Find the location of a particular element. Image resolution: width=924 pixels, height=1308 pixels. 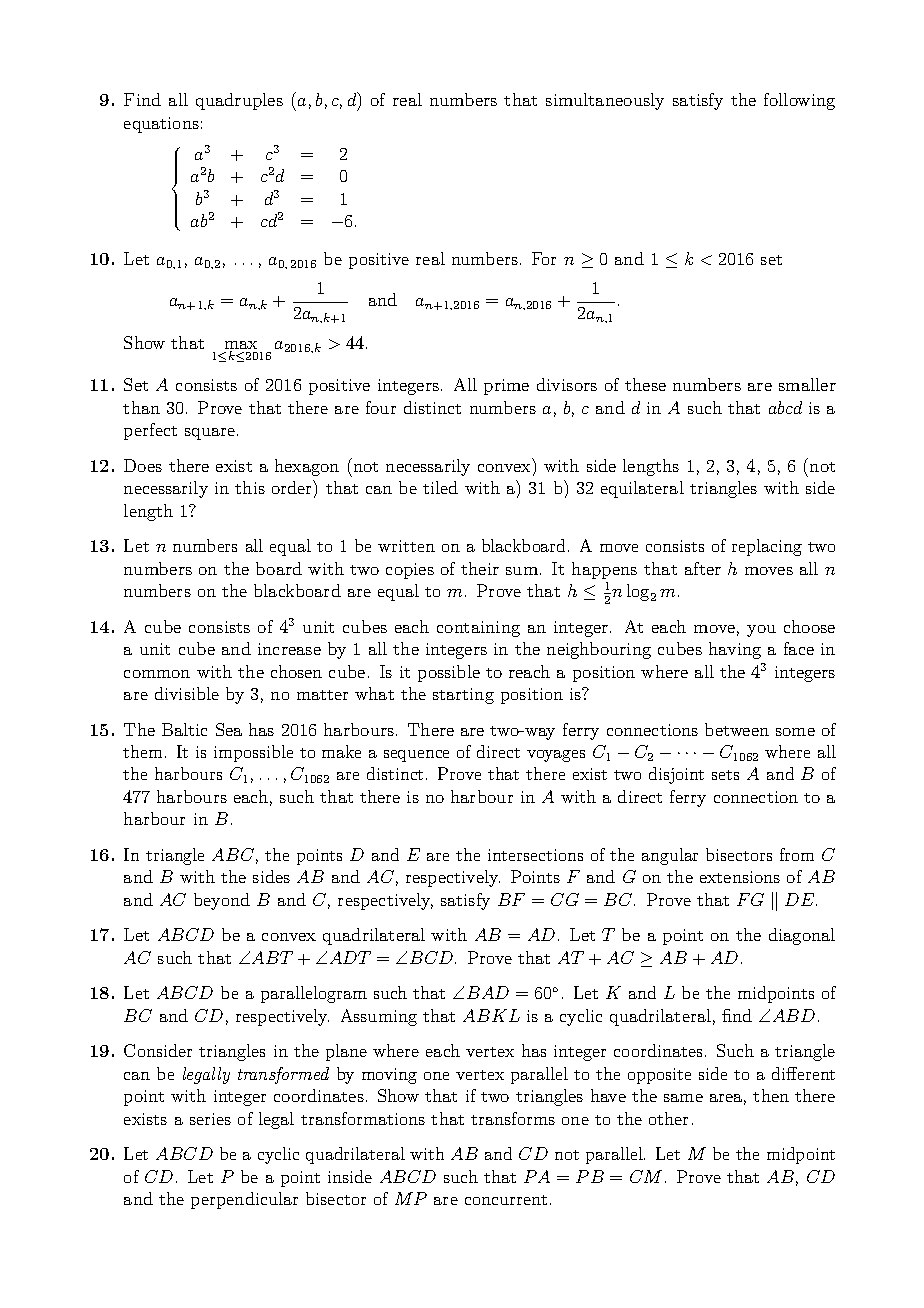

divisible is located at coordinates (187, 693).
